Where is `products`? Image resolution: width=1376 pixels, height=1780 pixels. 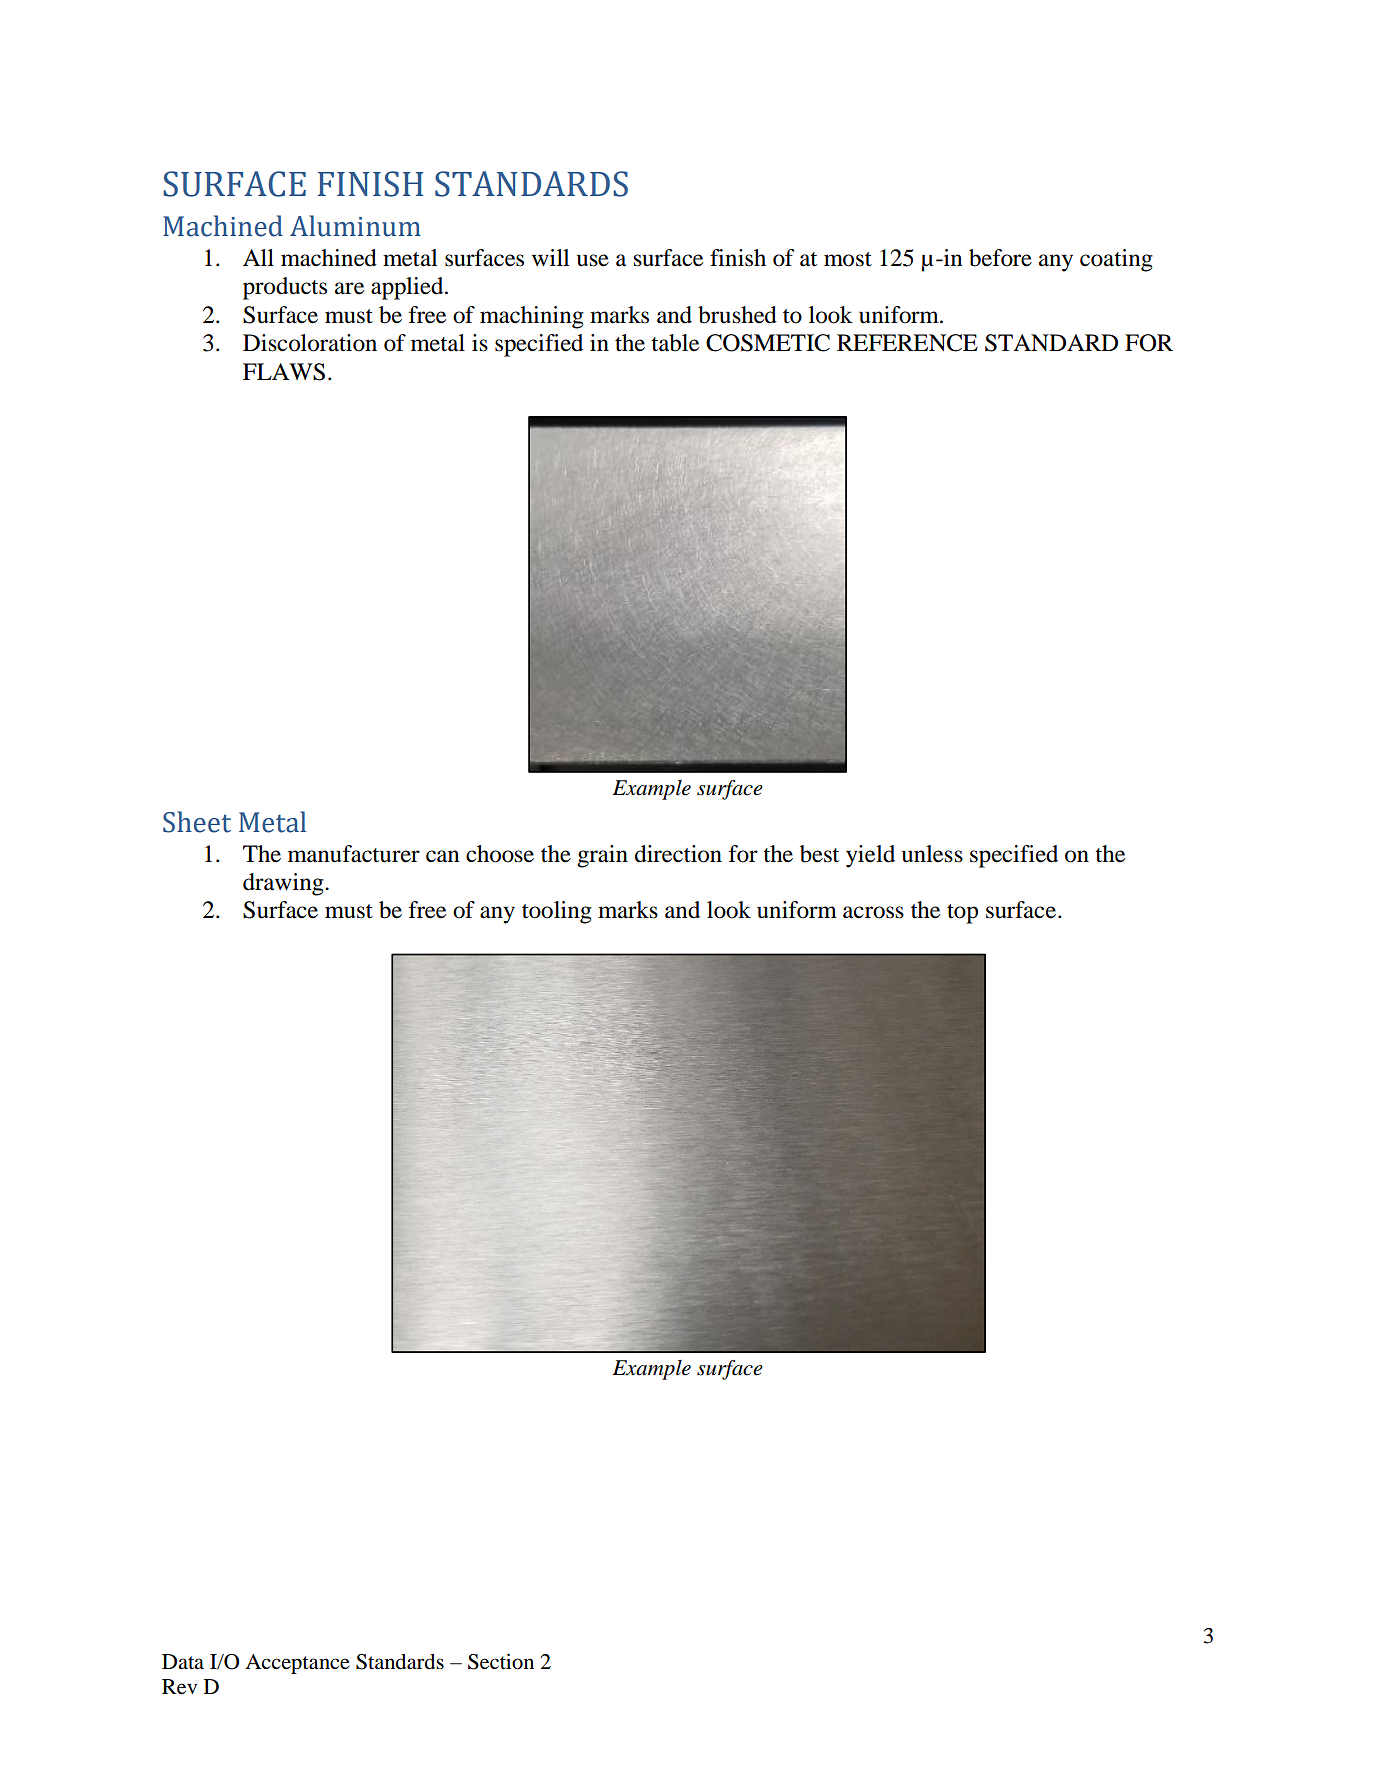 products is located at coordinates (285, 288).
